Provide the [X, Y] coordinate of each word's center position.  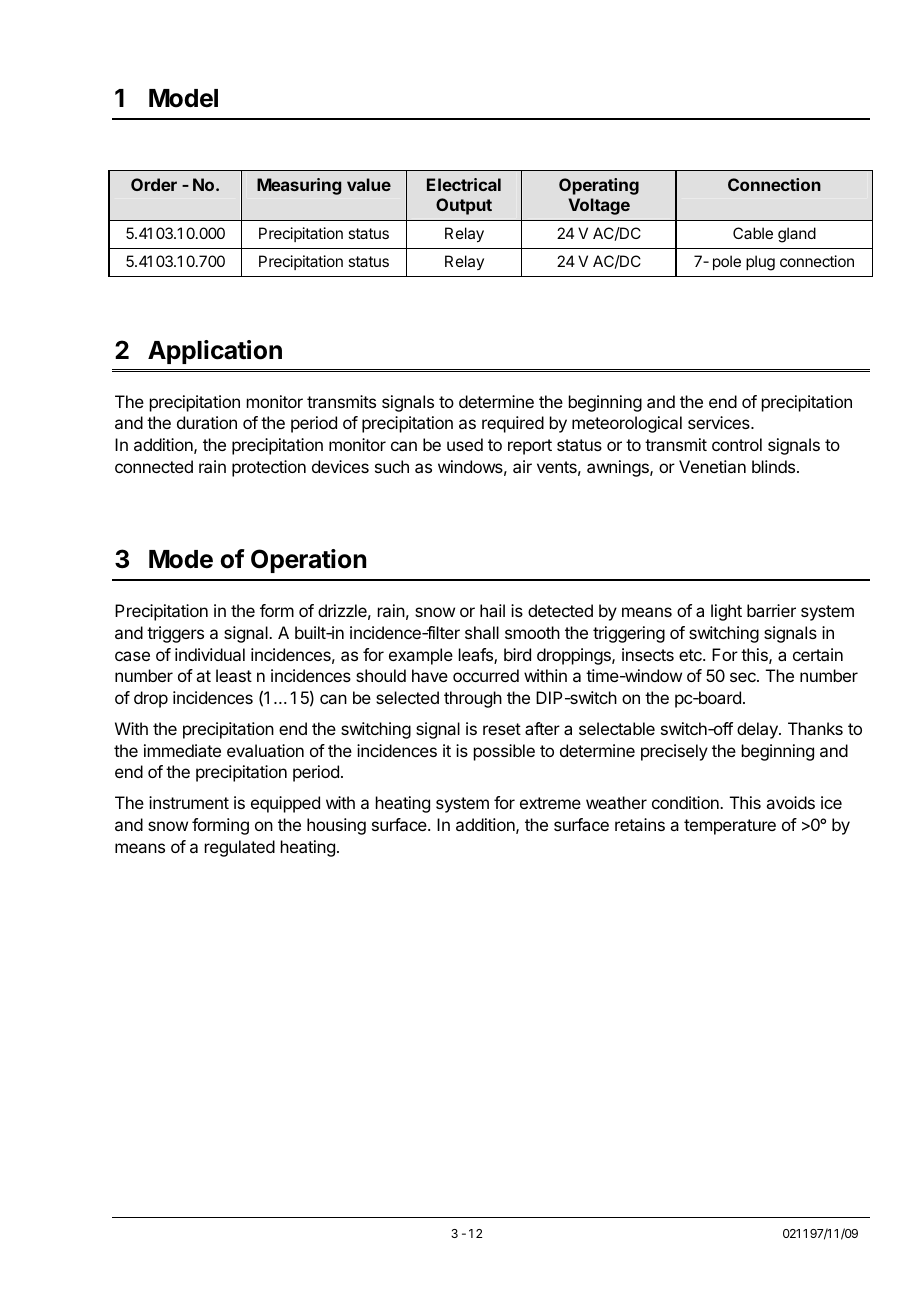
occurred [486, 675]
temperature [730, 827]
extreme [550, 803]
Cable [753, 233]
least [234, 675]
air [522, 466]
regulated [240, 848]
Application [215, 352]
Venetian [712, 466]
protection [269, 468]
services [720, 422]
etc [691, 655]
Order [154, 184]
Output [464, 206]
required [513, 424]
